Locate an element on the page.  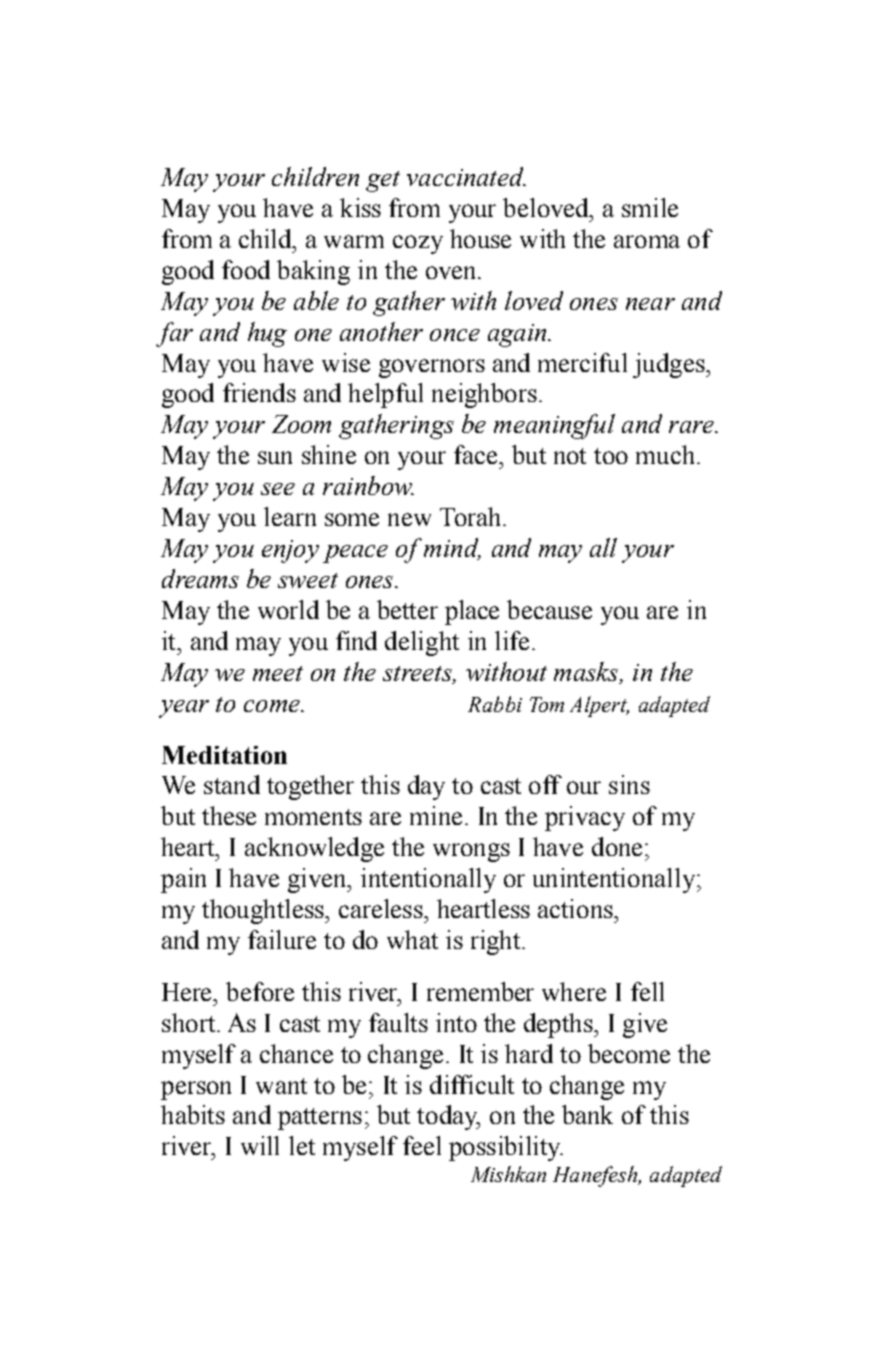
see is located at coordinates (278, 489).
